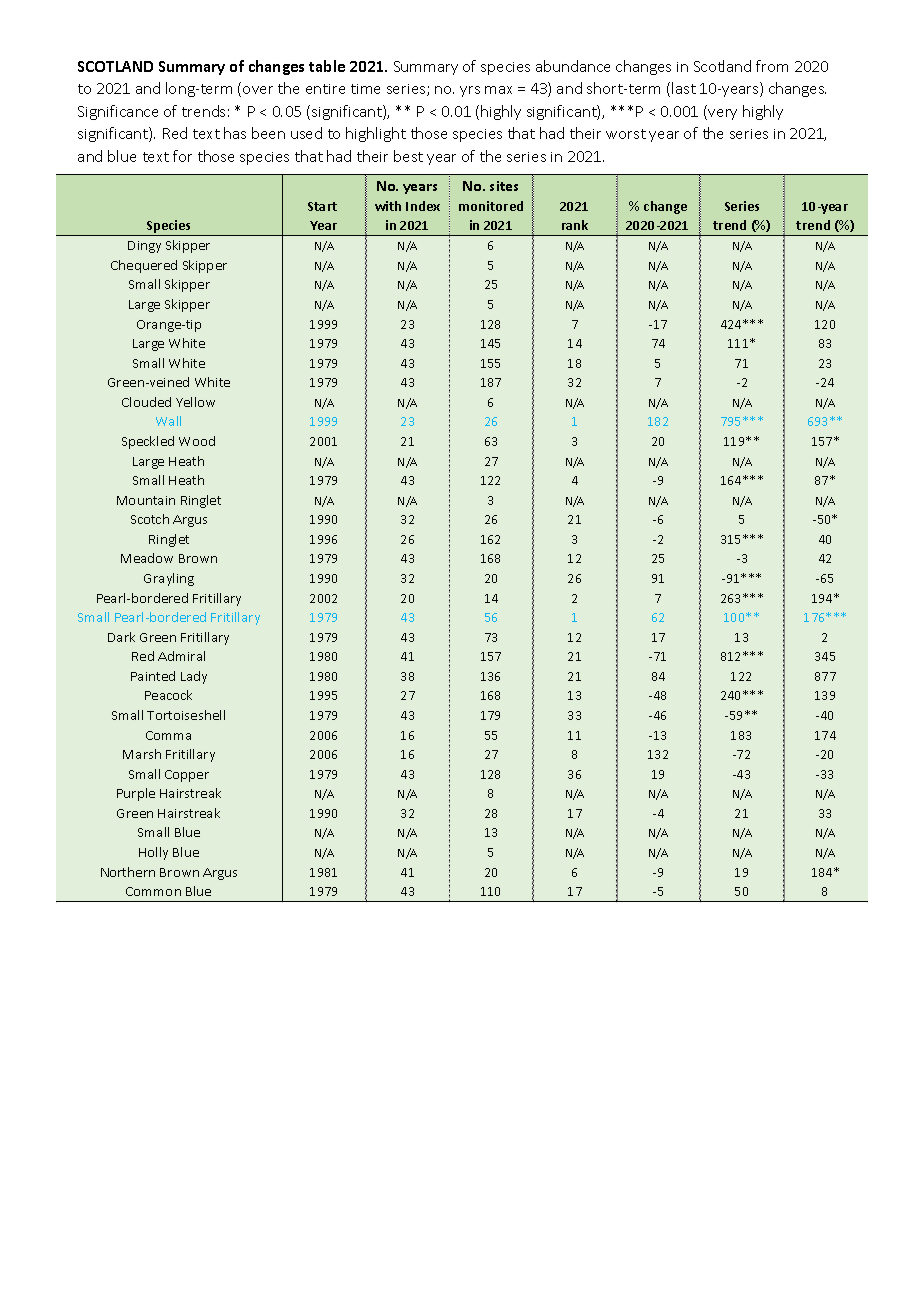  I want to click on Lady, so click(194, 677).
